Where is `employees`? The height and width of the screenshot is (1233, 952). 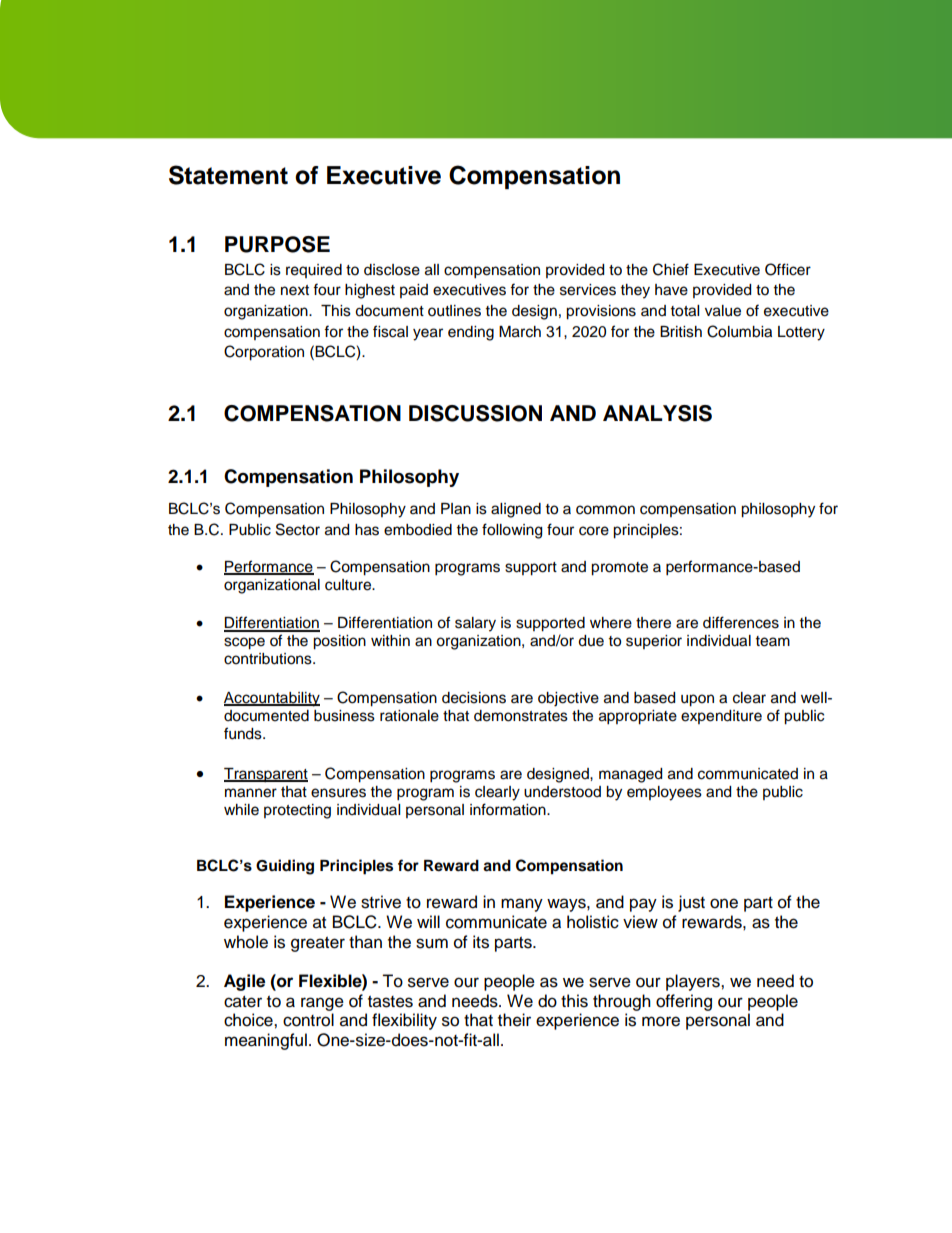
employees is located at coordinates (664, 793).
